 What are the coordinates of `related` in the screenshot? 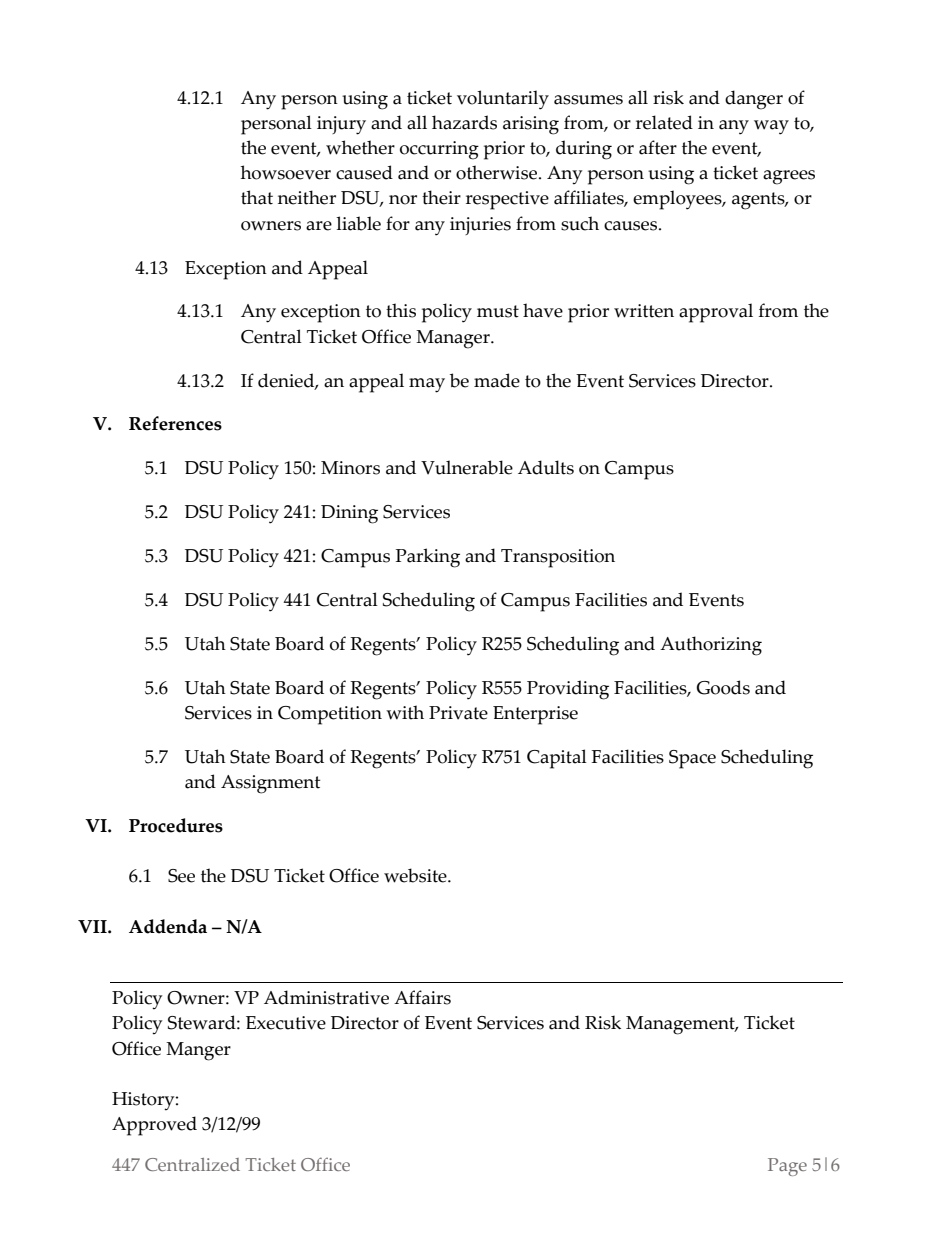 It's located at (664, 122).
